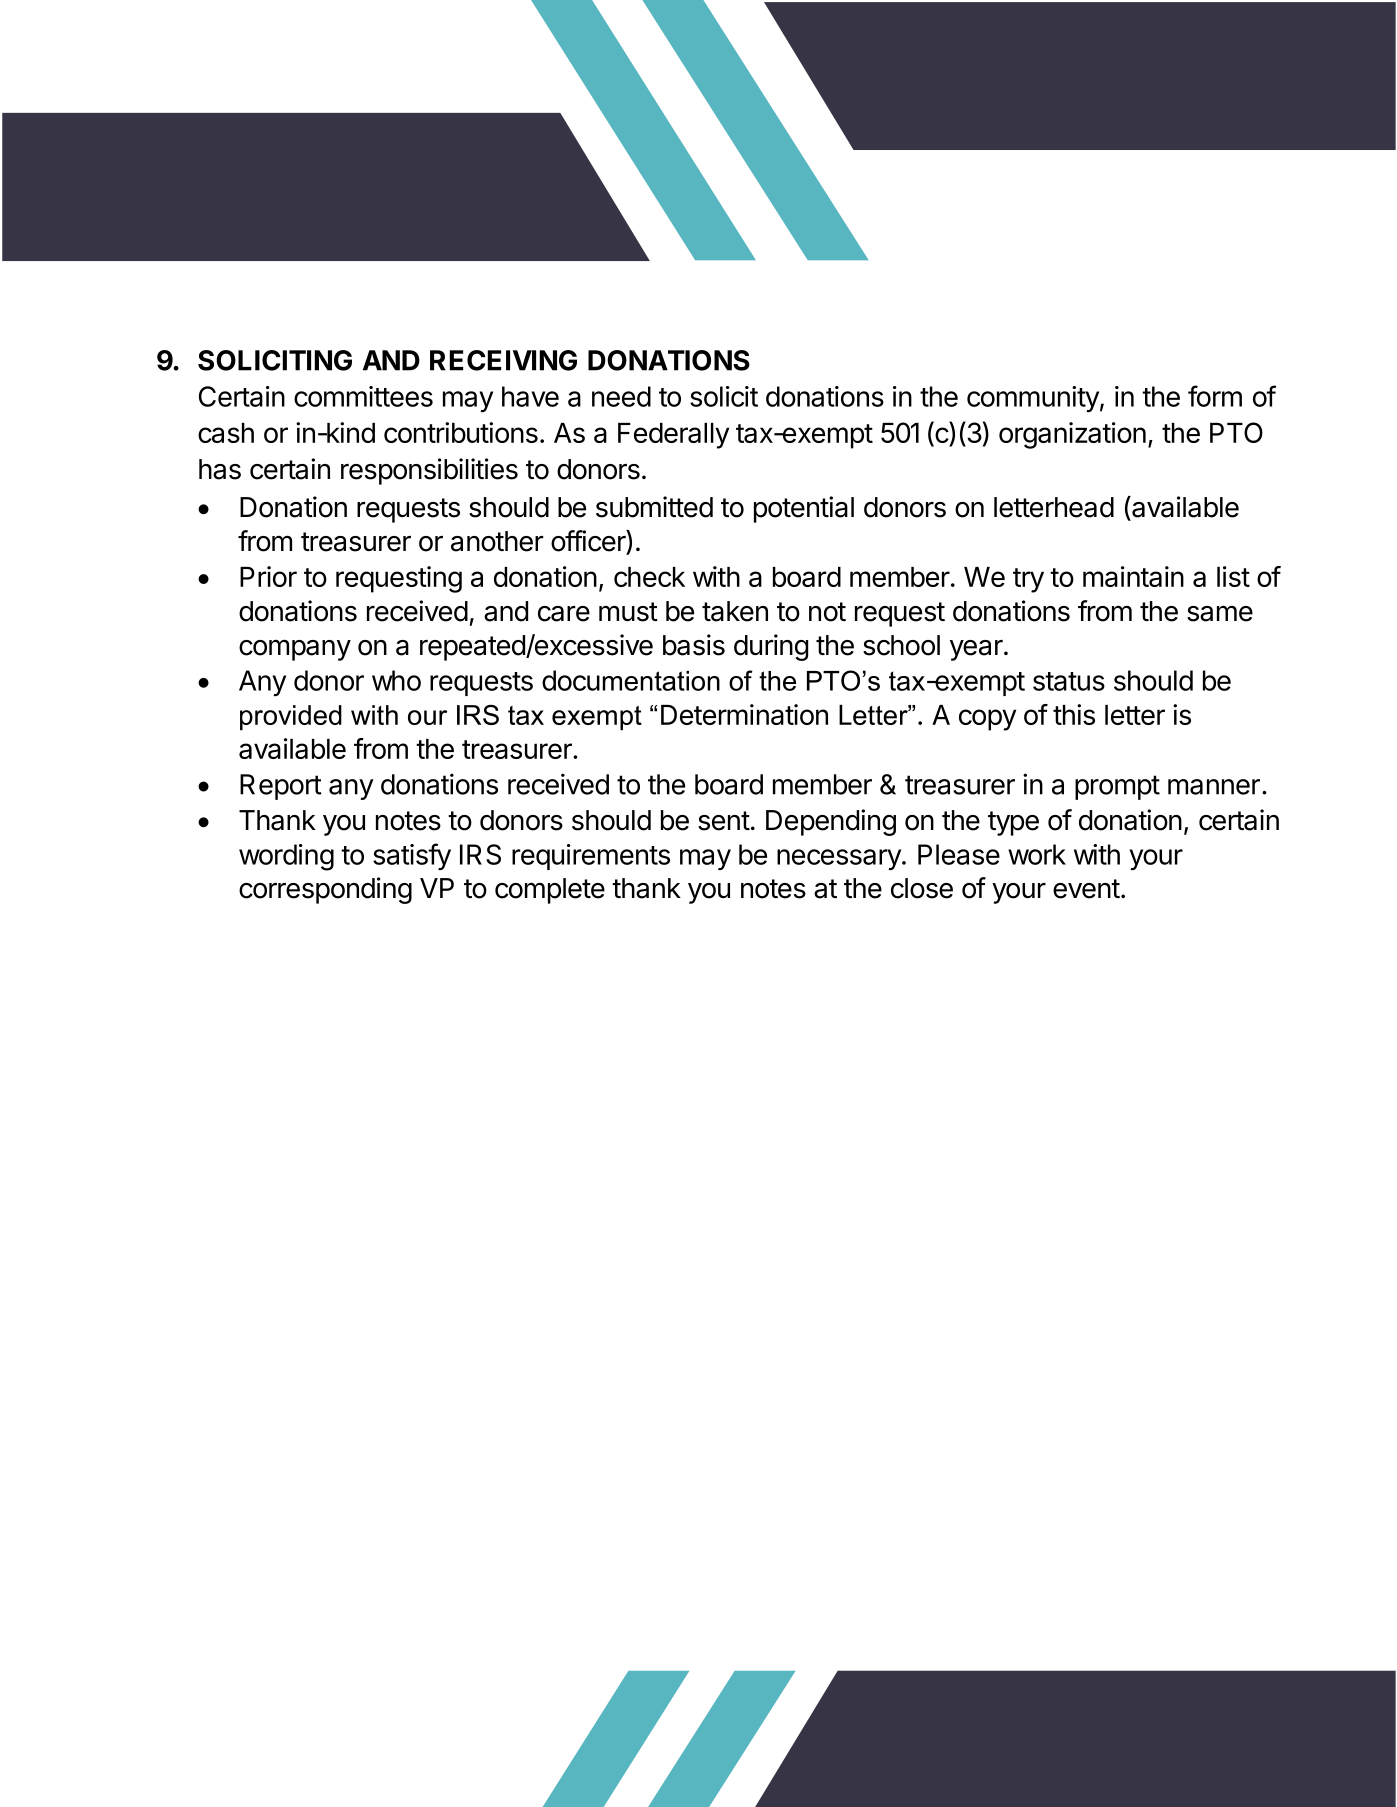  What do you see at coordinates (295, 650) in the screenshot?
I see `company` at bounding box center [295, 650].
